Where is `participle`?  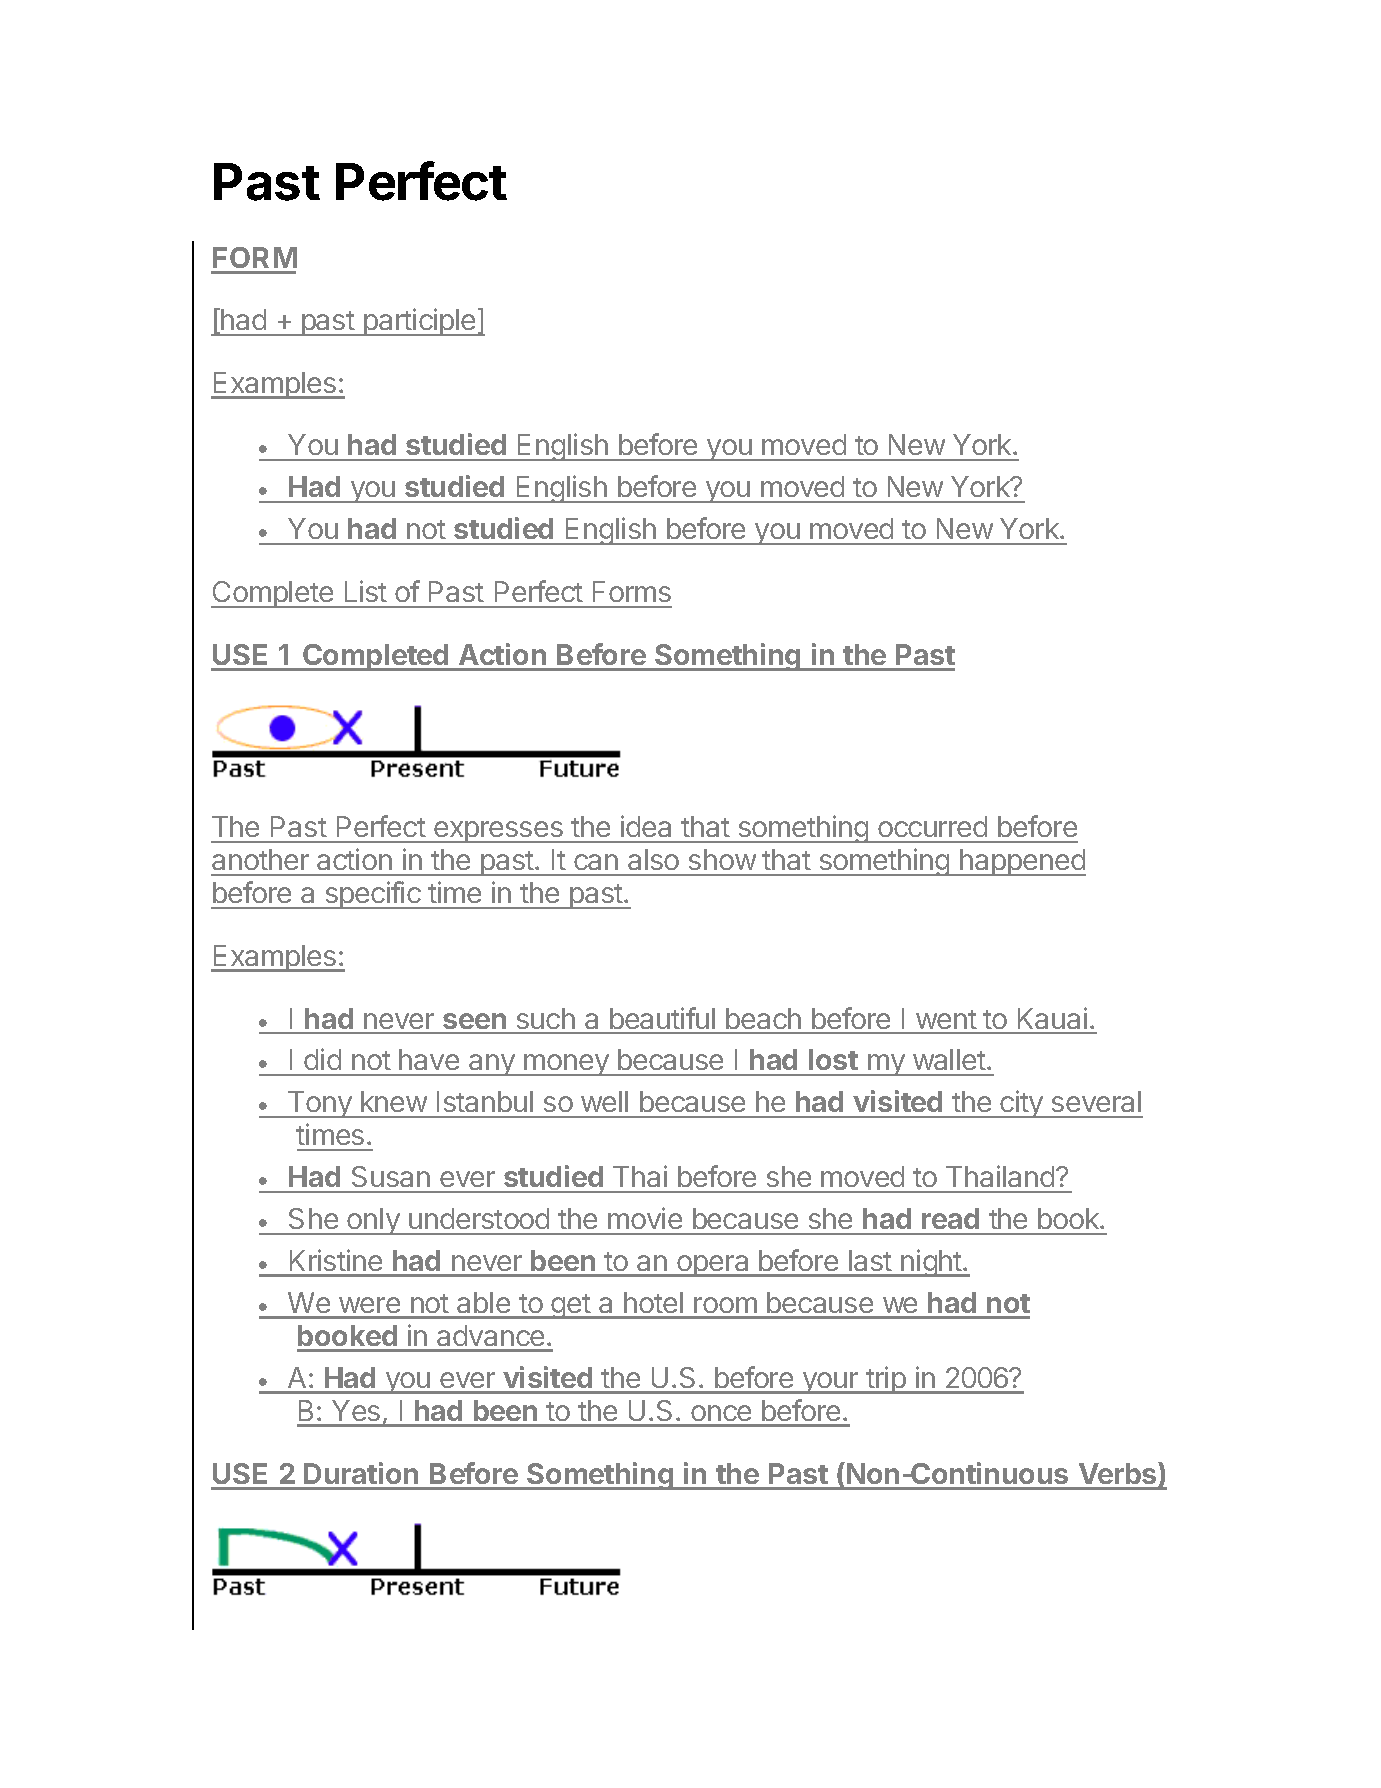
participle is located at coordinates (419, 322).
